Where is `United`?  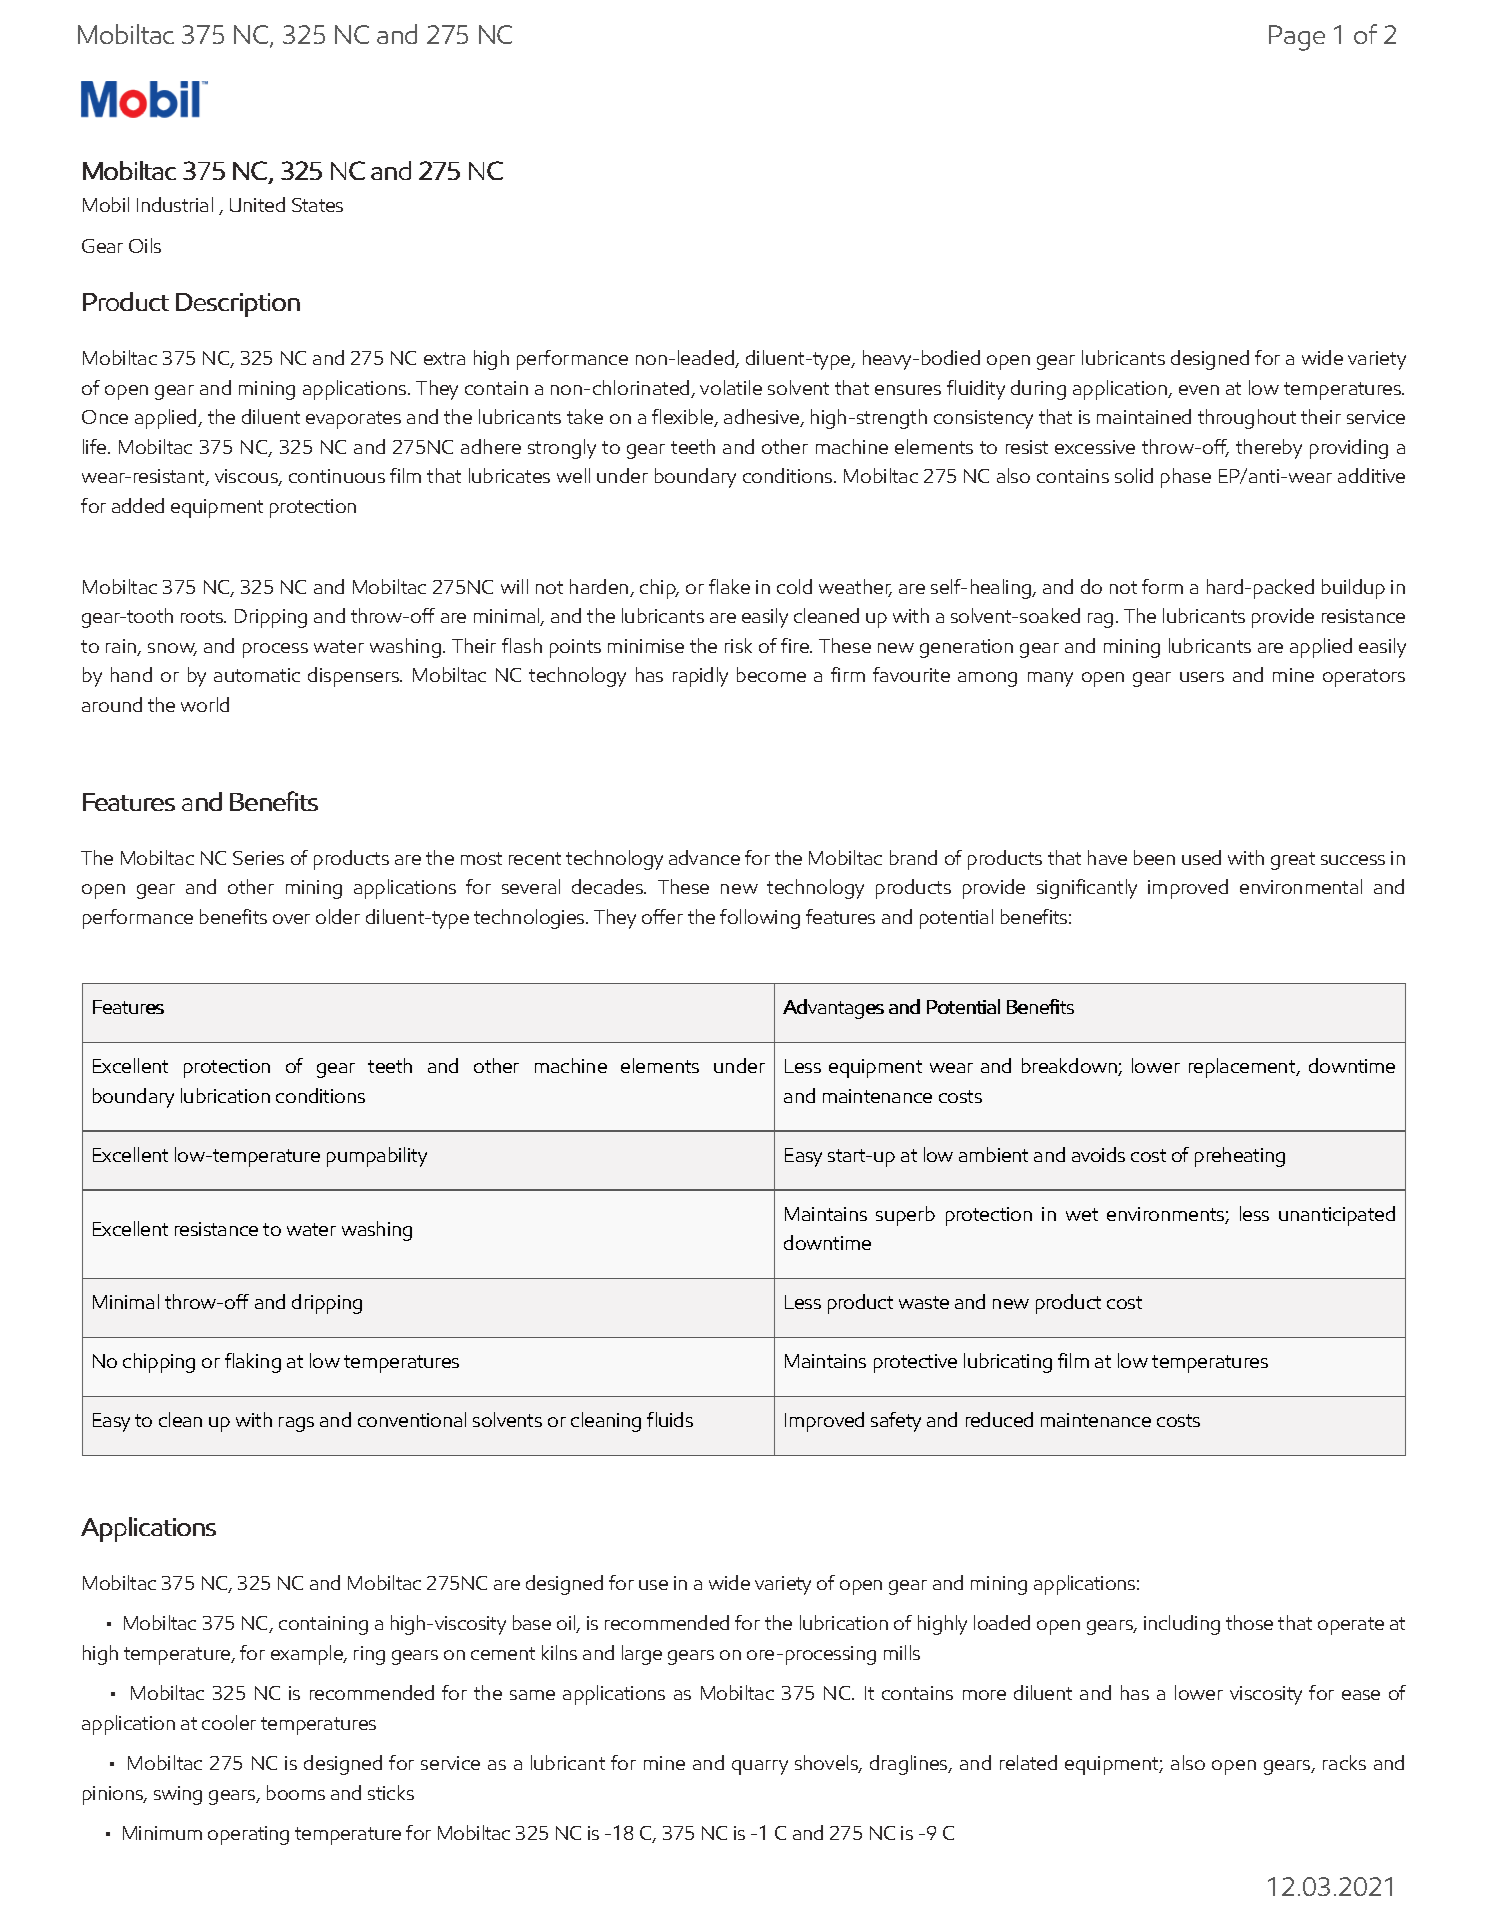
United is located at coordinates (257, 204).
